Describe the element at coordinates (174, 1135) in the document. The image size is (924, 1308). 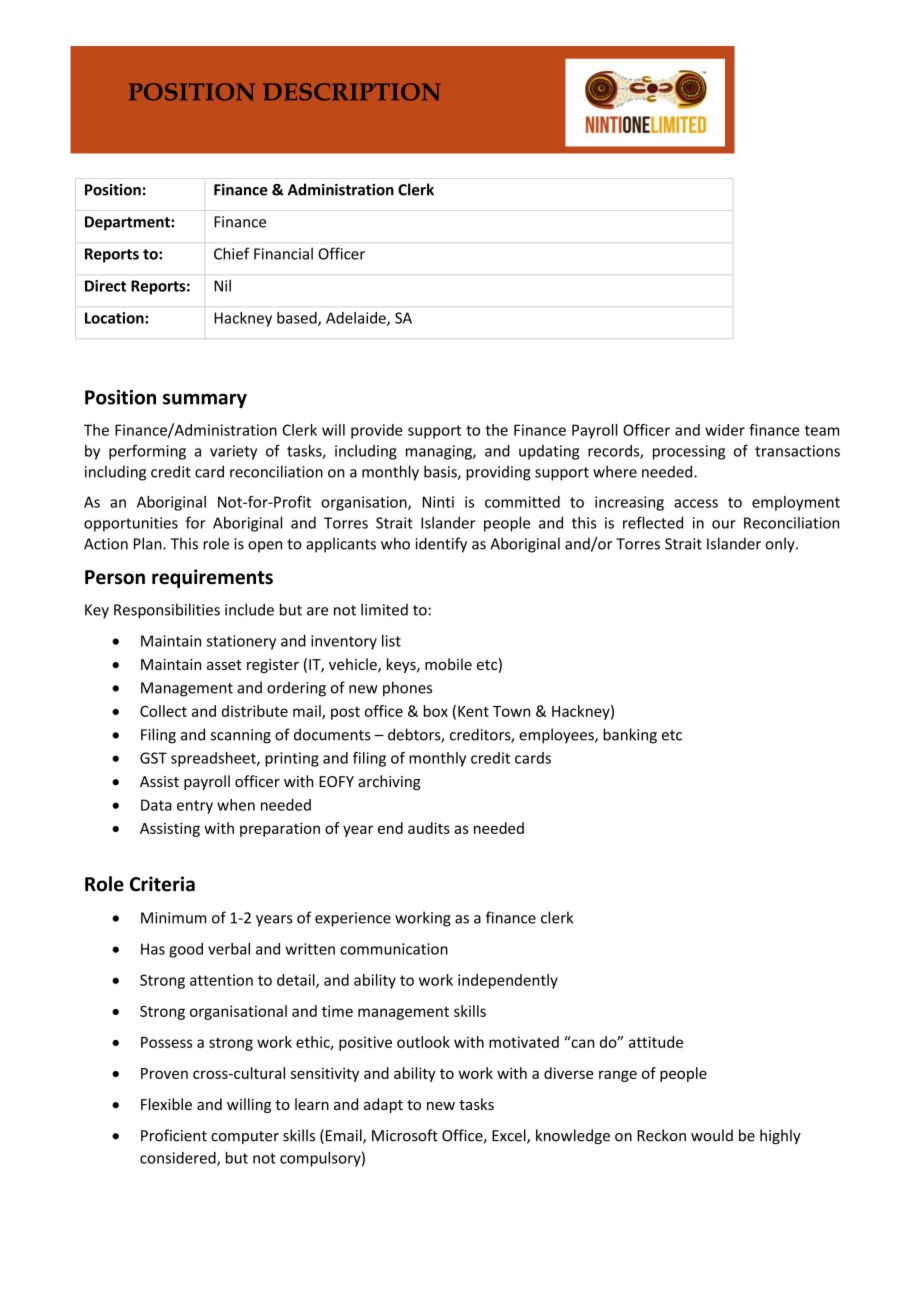
I see `Proficient` at that location.
